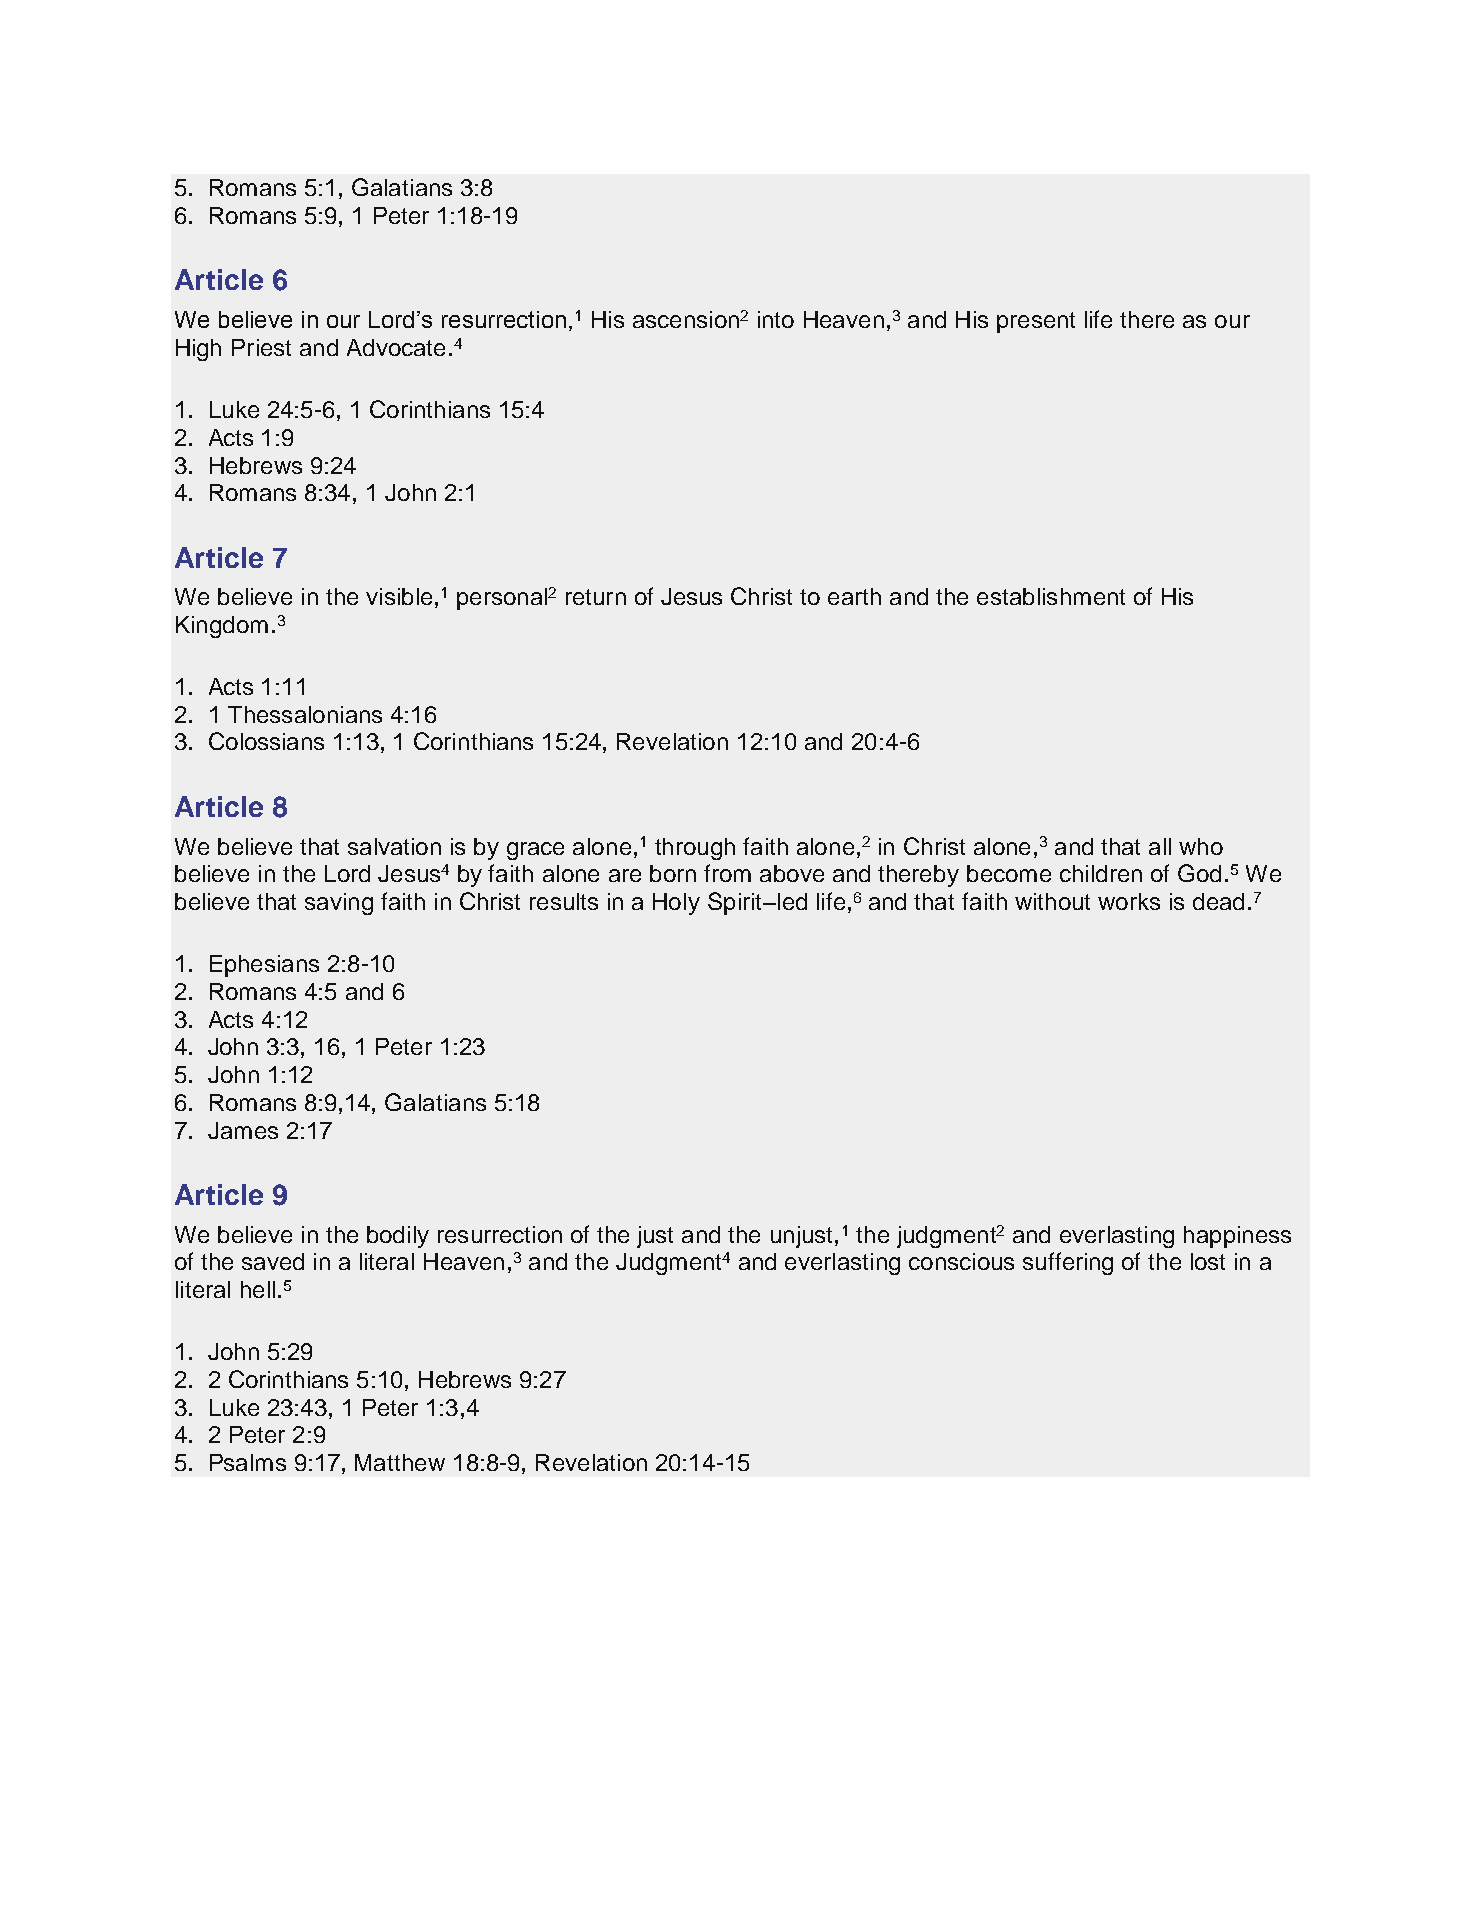 The image size is (1480, 1915). I want to click on Matthew, so click(400, 1462).
